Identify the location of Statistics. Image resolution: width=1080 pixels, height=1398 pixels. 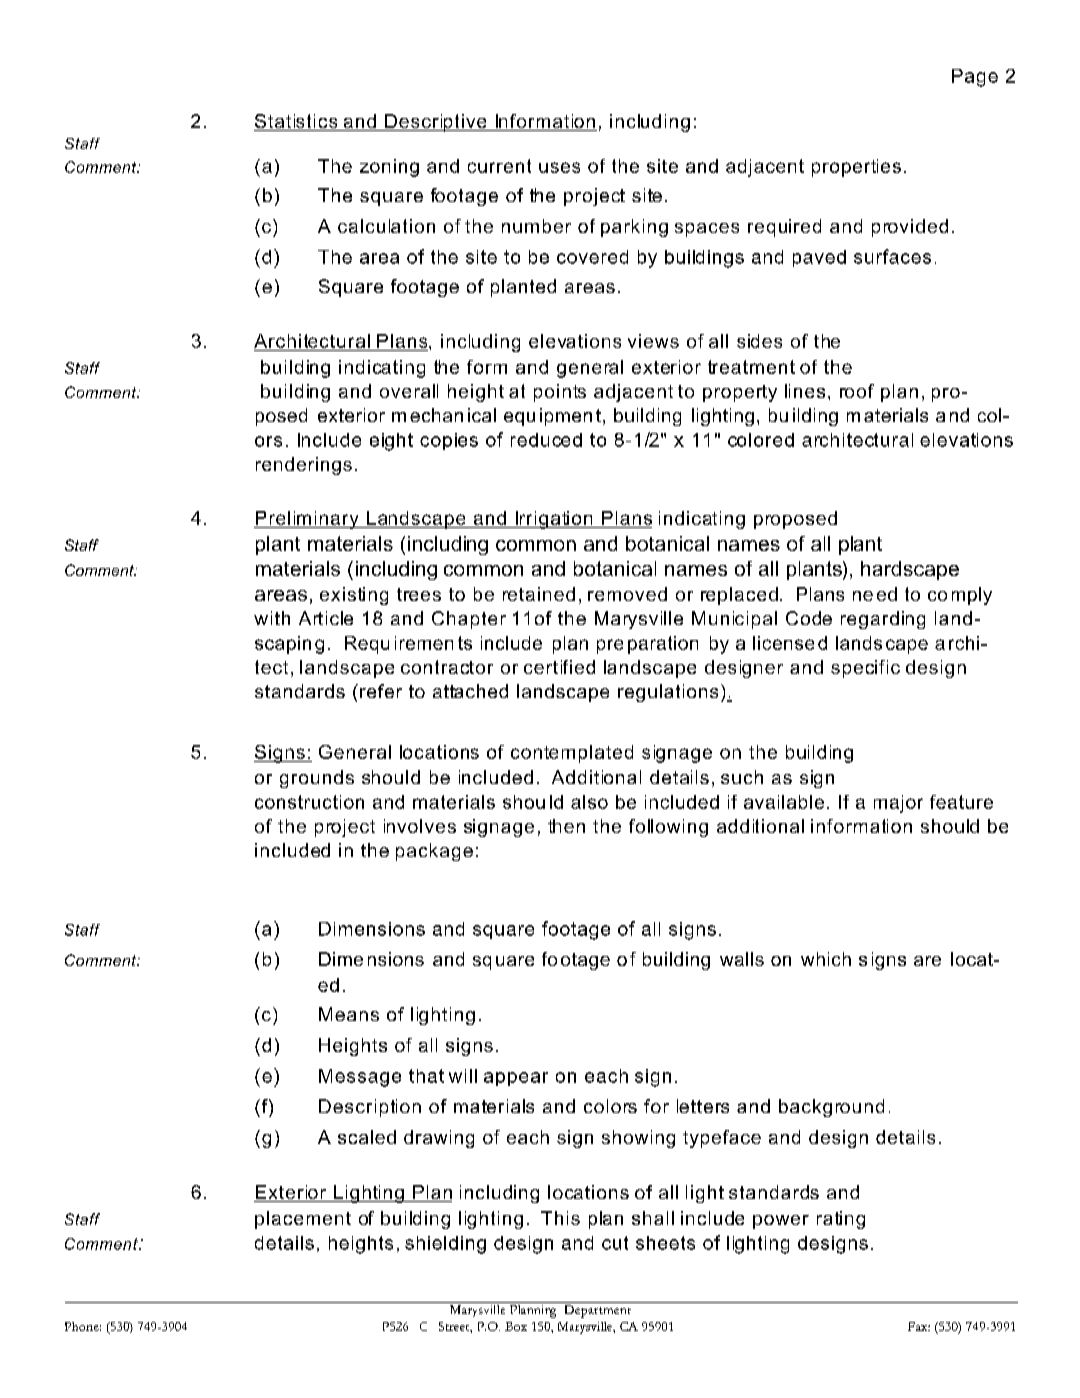
(297, 122).
